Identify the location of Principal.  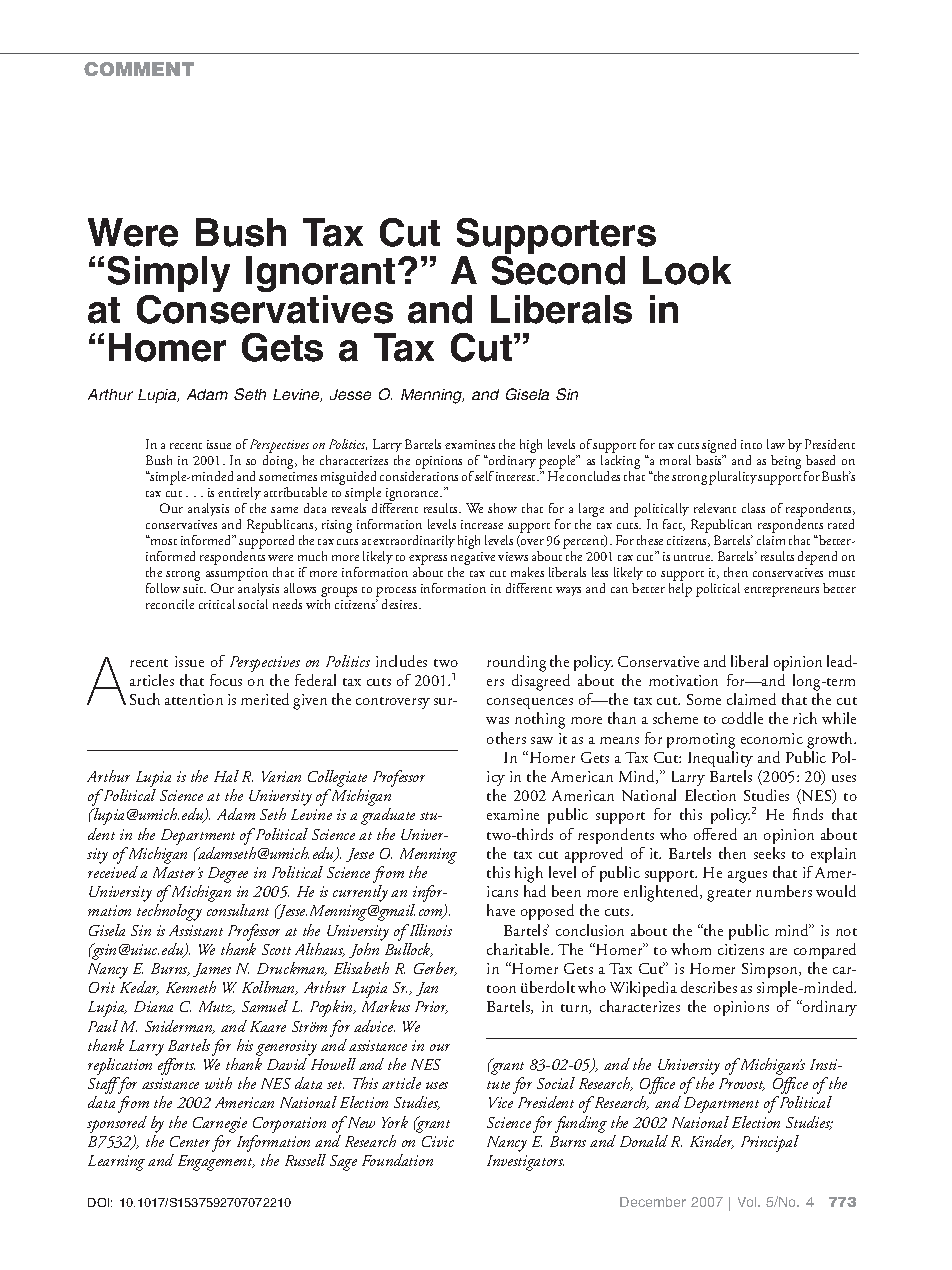
(770, 1143).
